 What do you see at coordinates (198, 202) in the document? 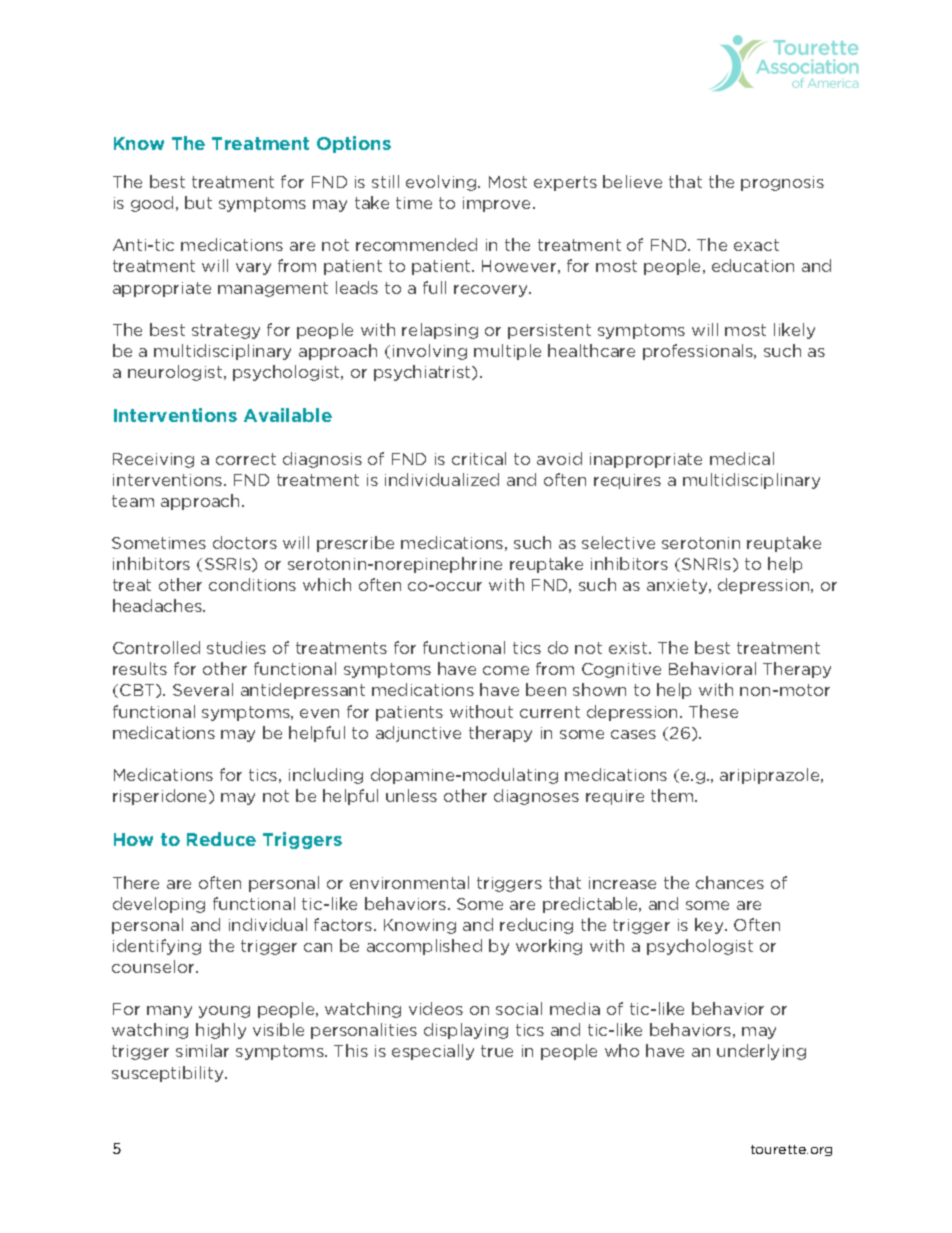
I see `but` at bounding box center [198, 202].
